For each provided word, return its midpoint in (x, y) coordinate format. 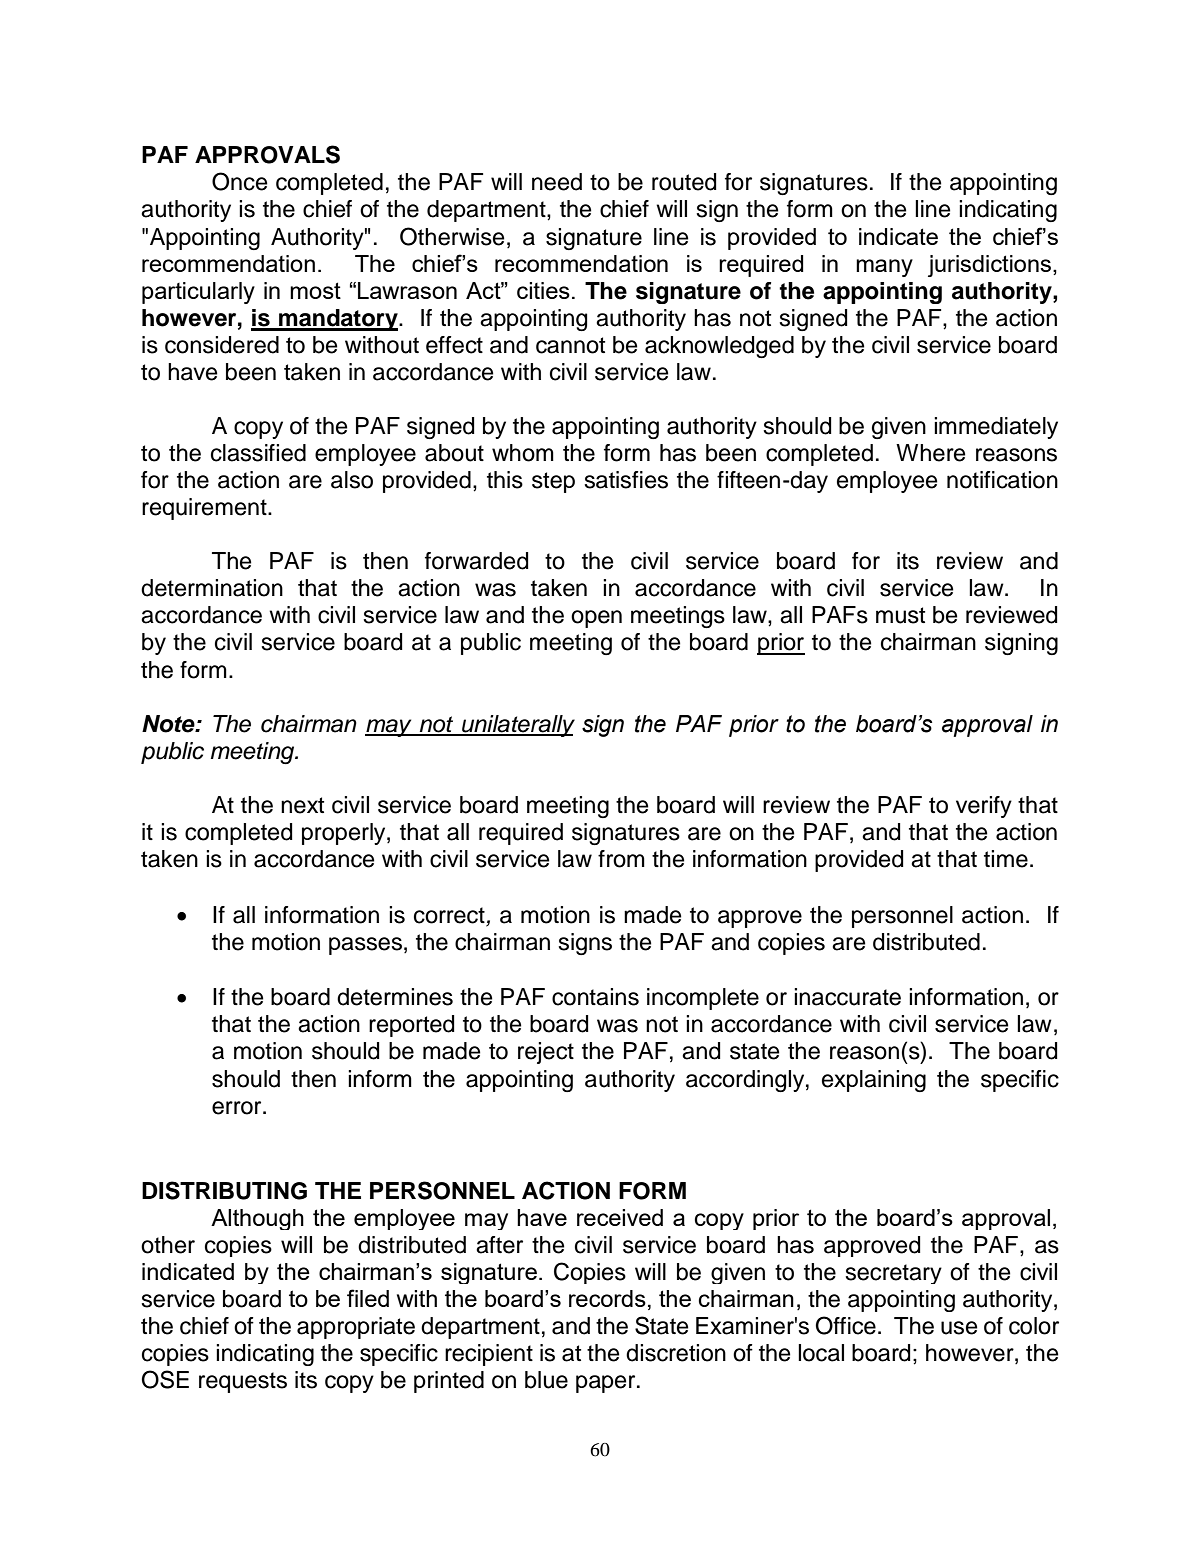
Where (930, 453)
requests (243, 1382)
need (557, 182)
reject (546, 1053)
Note (169, 724)
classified (258, 453)
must (900, 615)
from (621, 859)
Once (239, 181)
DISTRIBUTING (224, 1190)
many (884, 268)
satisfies (626, 480)
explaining (874, 1081)
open (596, 619)
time (1006, 859)
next (302, 805)
